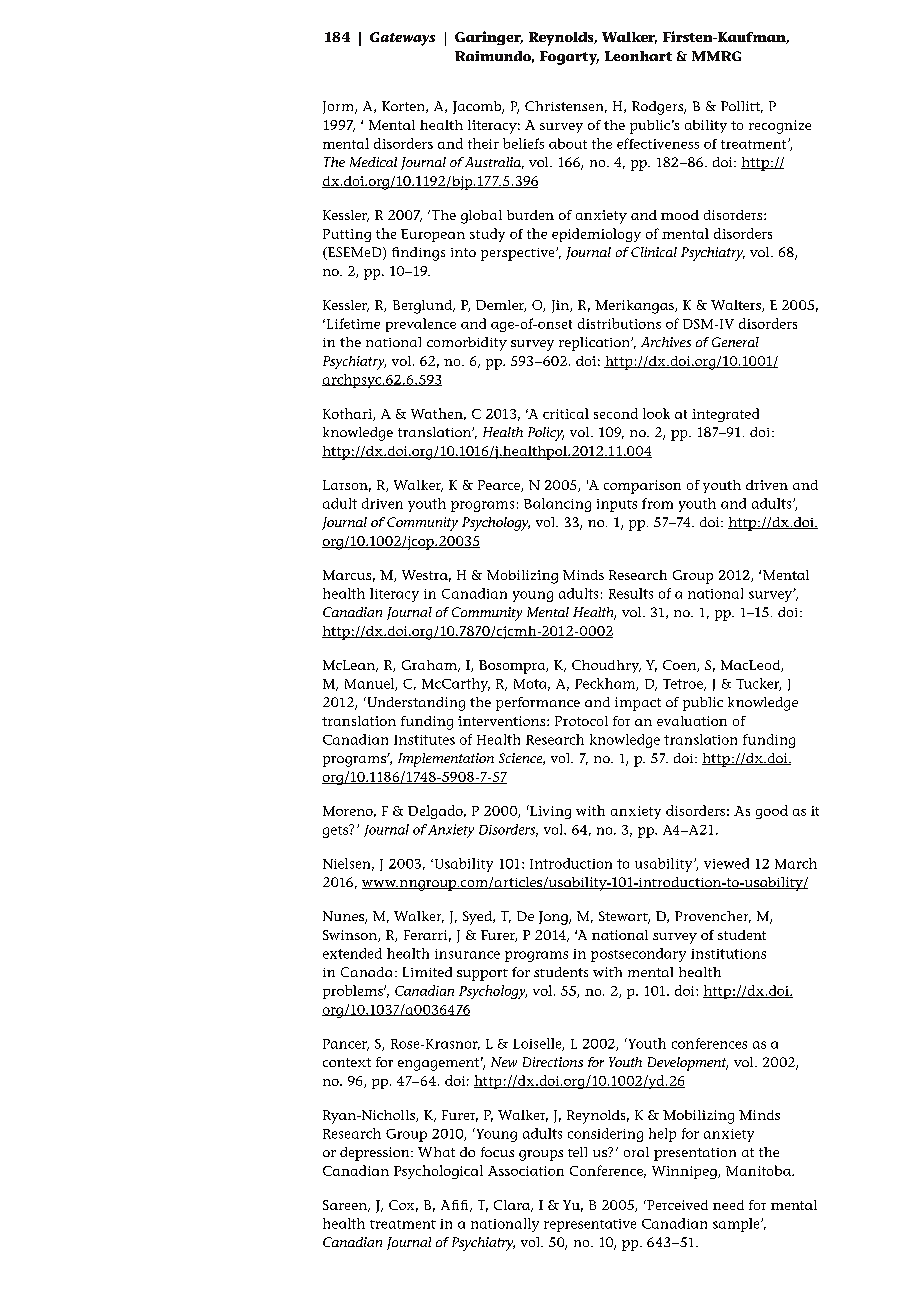 This screenshot has width=924, height=1308. I want to click on Living, so click(549, 812).
